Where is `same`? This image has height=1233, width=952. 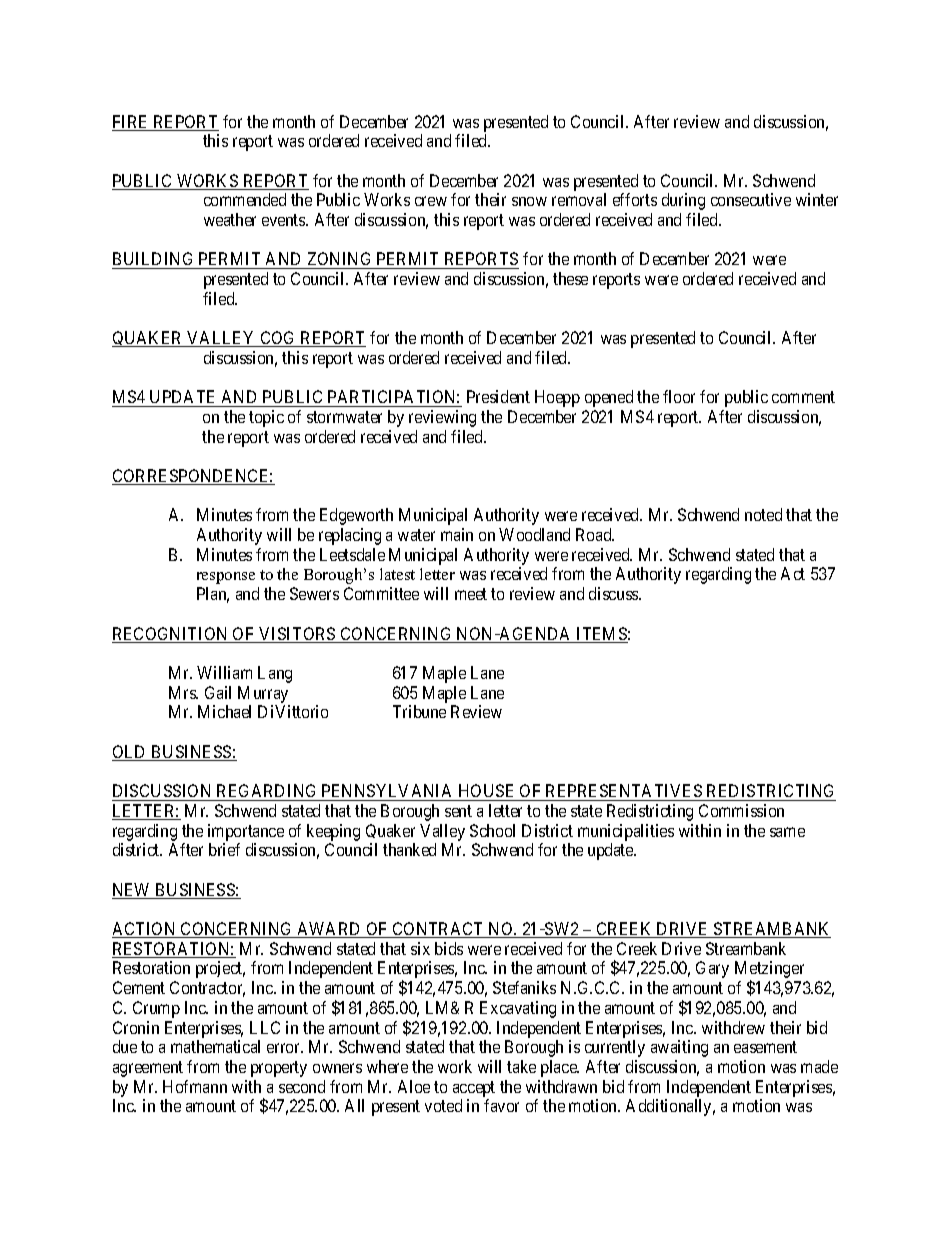
same is located at coordinates (787, 832).
